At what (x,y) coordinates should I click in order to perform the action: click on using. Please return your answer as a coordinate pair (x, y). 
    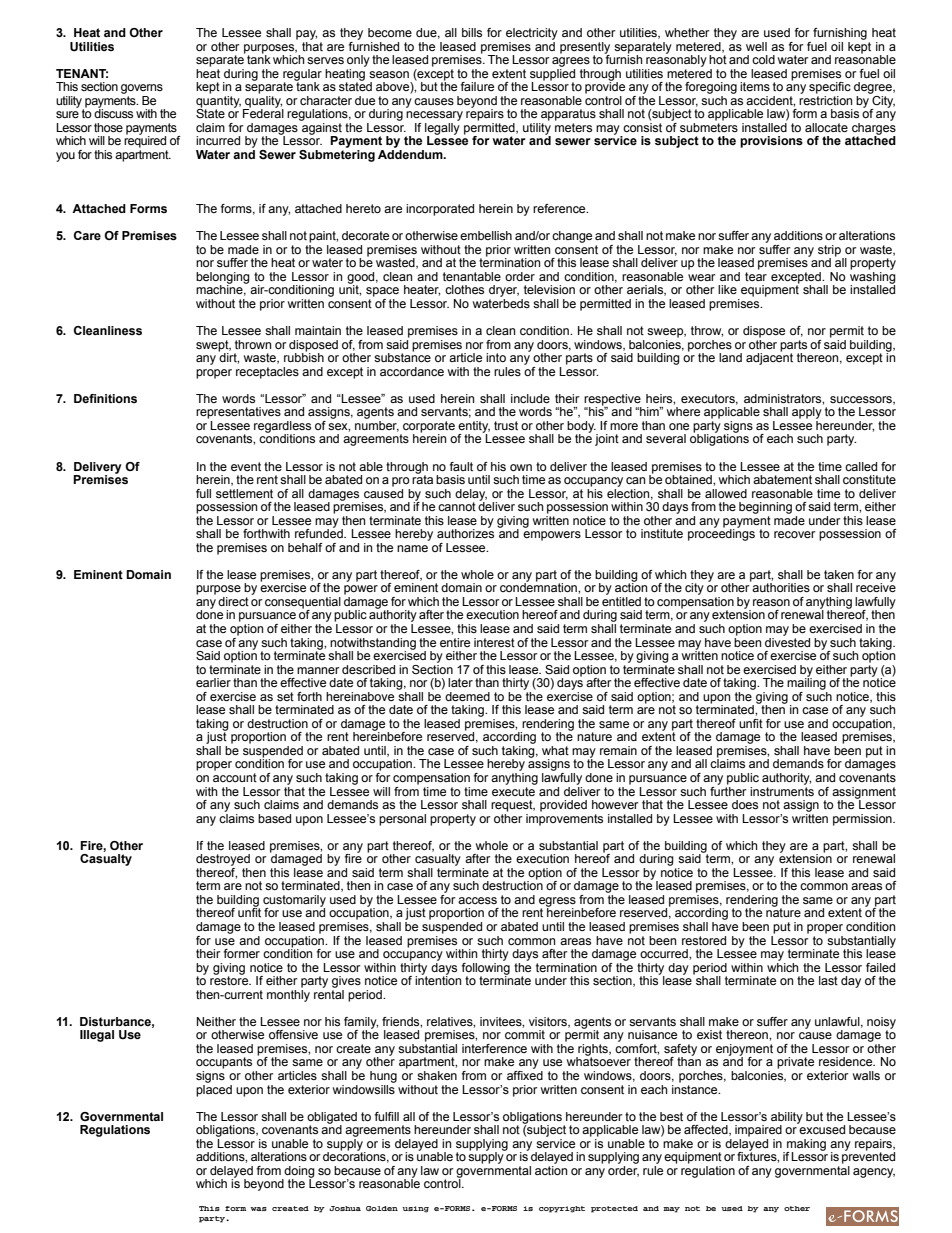
    Looking at the image, I should click on (415, 1209).
